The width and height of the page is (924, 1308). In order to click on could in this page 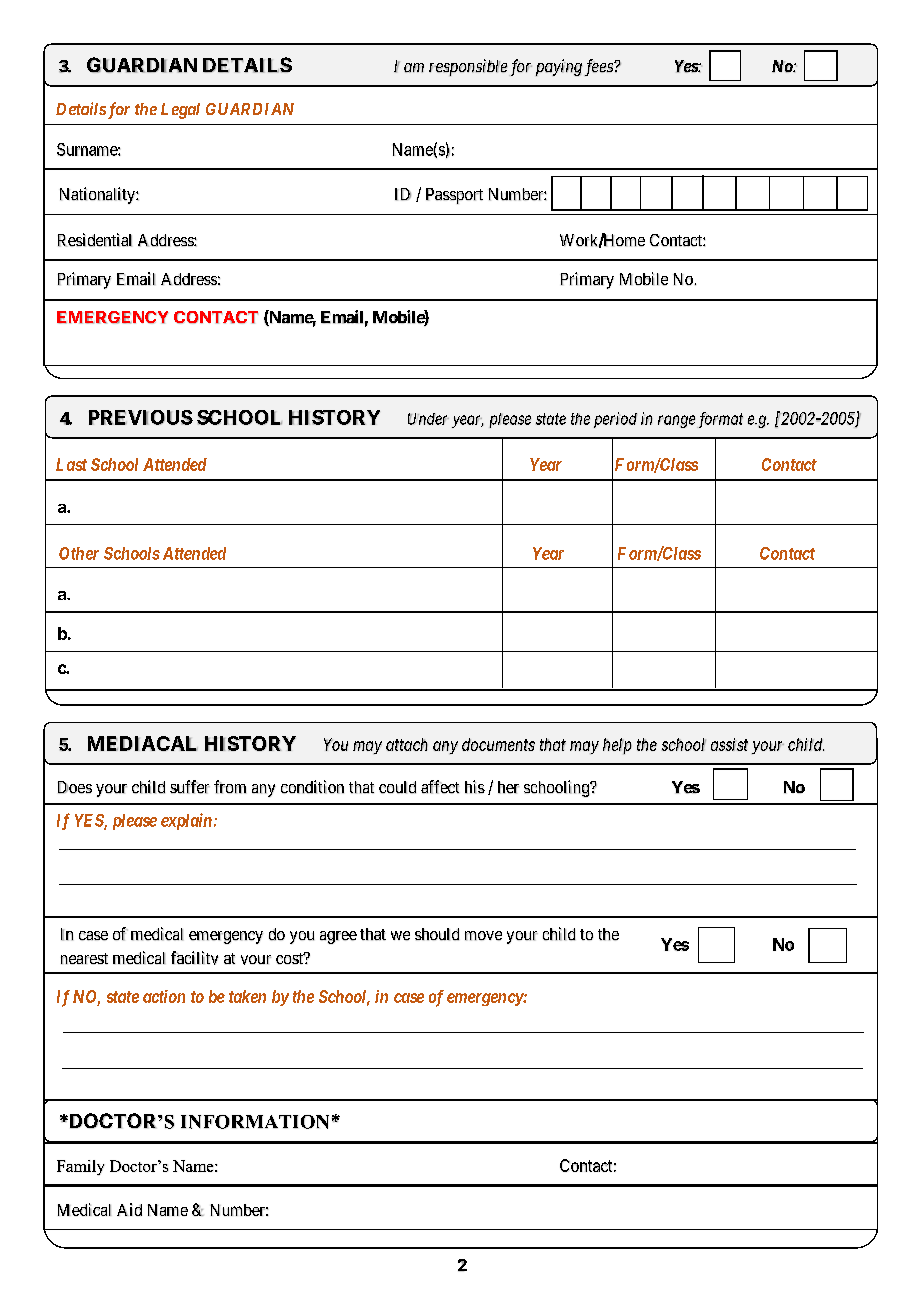, I will do `click(397, 787)`.
